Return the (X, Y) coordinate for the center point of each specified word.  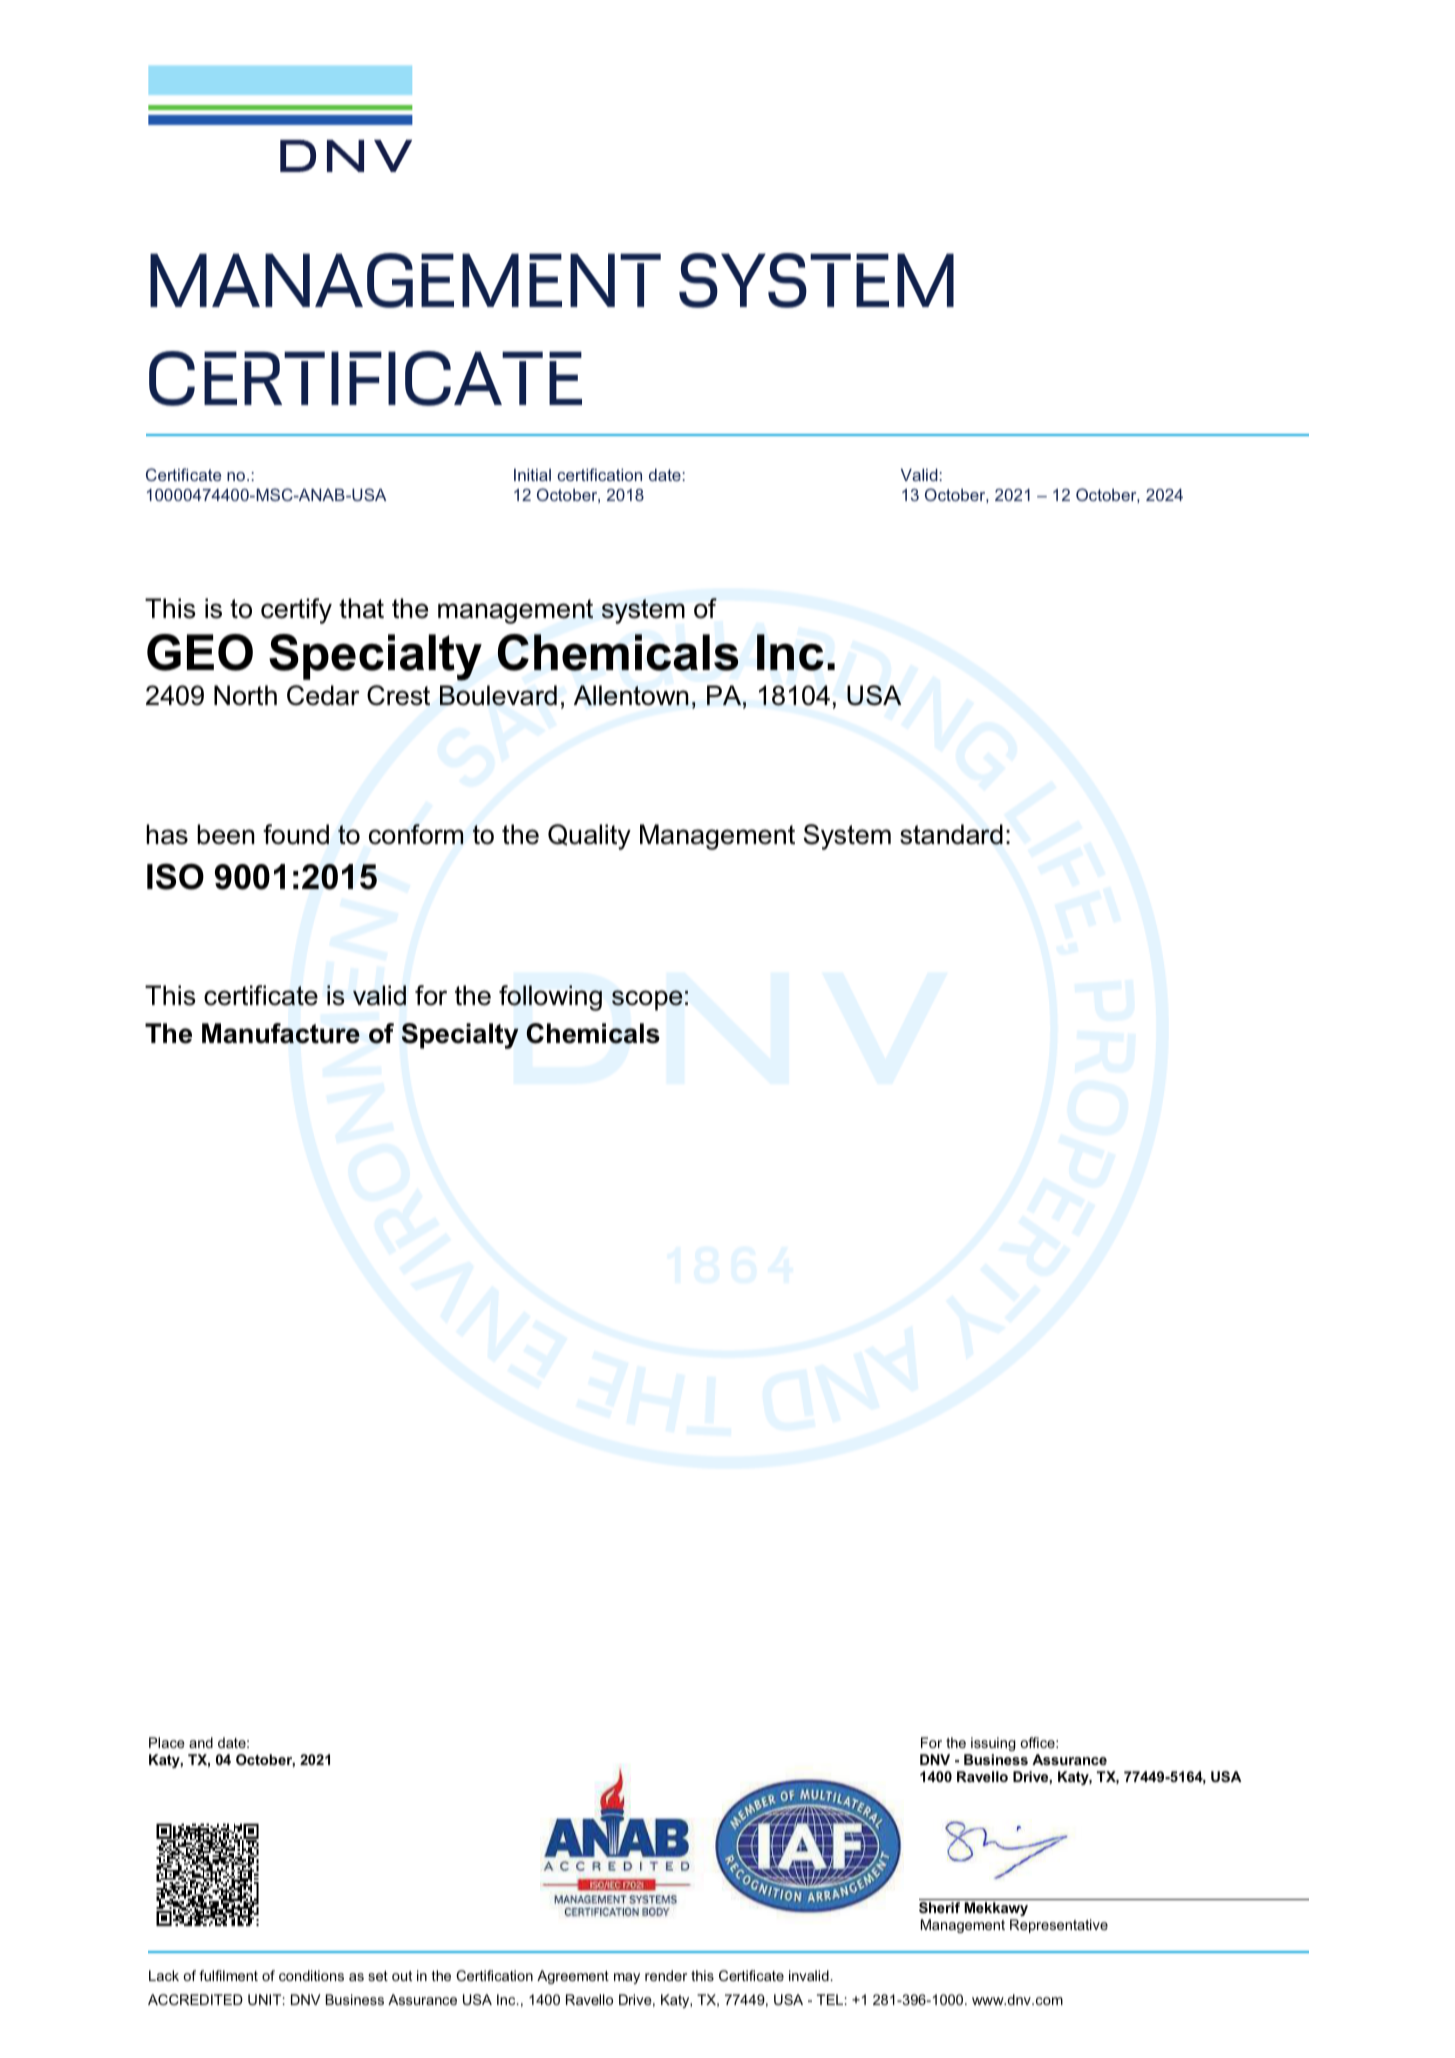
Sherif (939, 1907)
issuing (993, 1744)
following (550, 998)
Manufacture (281, 1033)
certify (296, 611)
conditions (311, 1975)
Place (167, 1742)
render (666, 1975)
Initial (532, 475)
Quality (589, 837)
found (296, 834)
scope (647, 1000)
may (627, 1978)
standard (951, 834)
